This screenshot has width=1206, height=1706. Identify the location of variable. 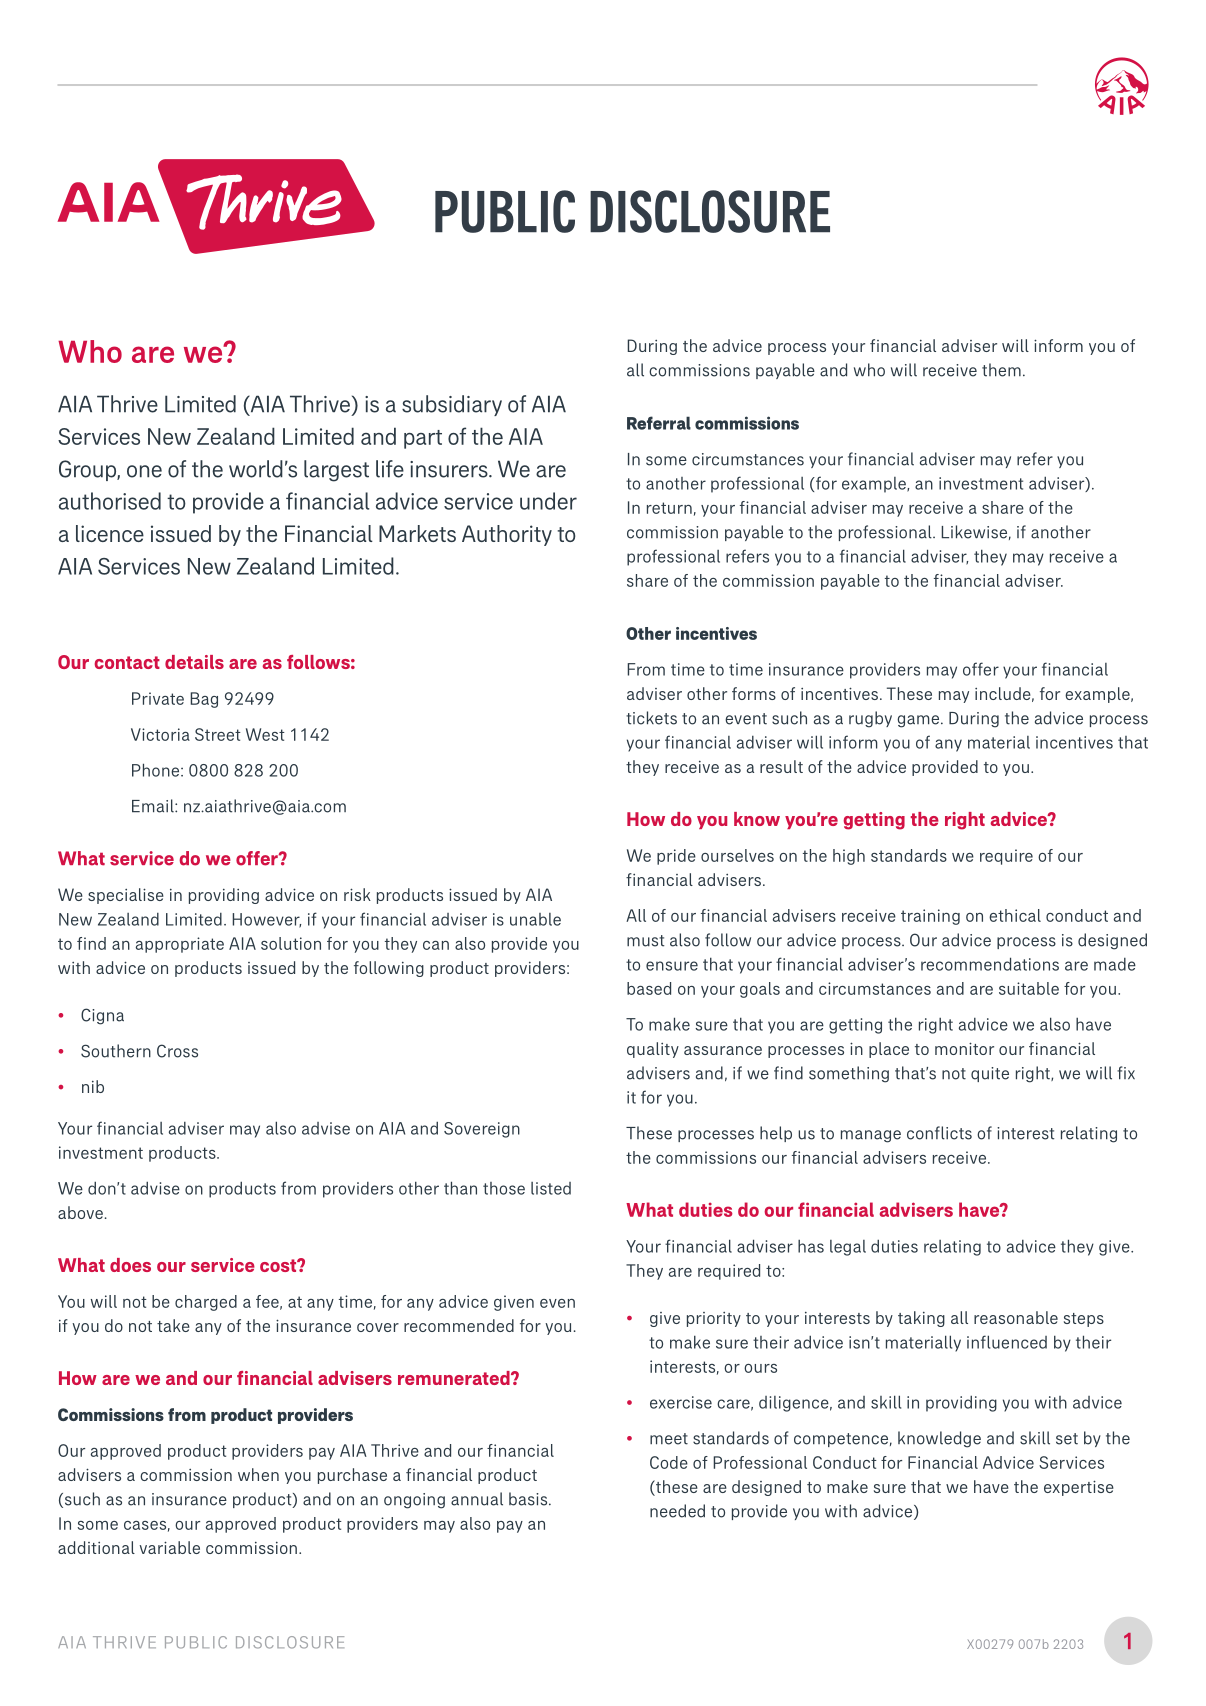
(169, 1547).
